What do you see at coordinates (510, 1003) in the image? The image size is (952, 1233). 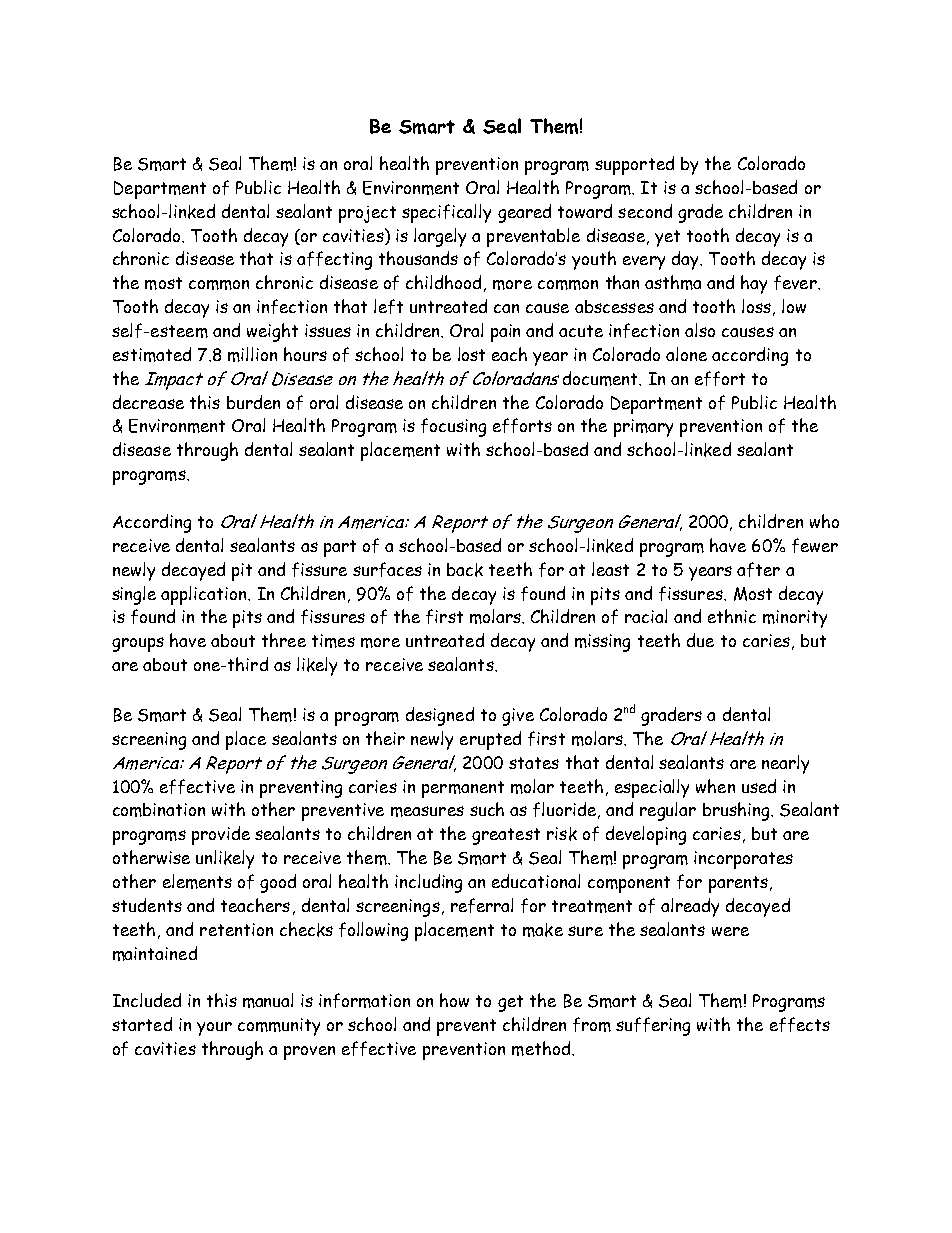 I see `get` at bounding box center [510, 1003].
